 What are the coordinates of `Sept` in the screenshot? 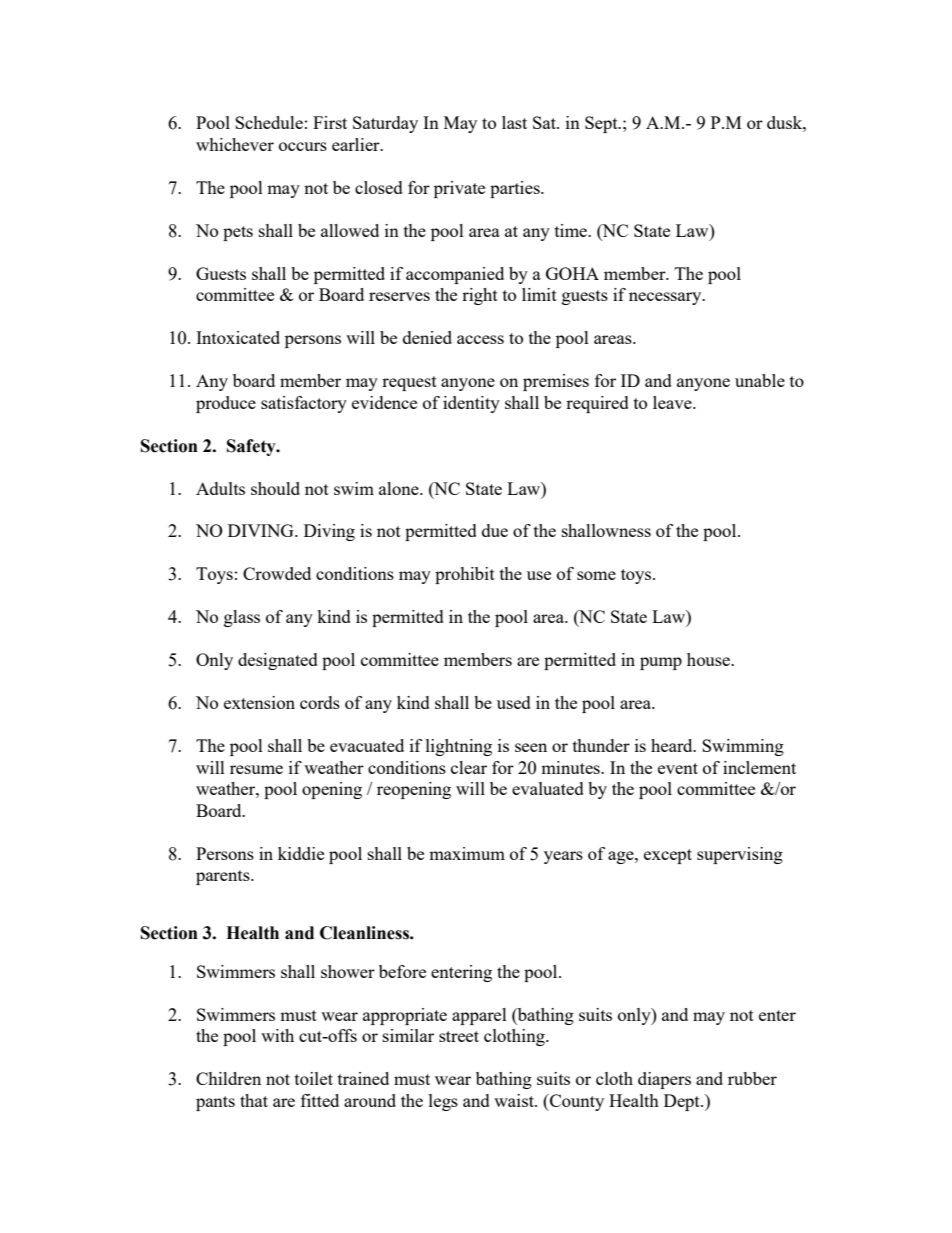 It's located at (602, 124).
